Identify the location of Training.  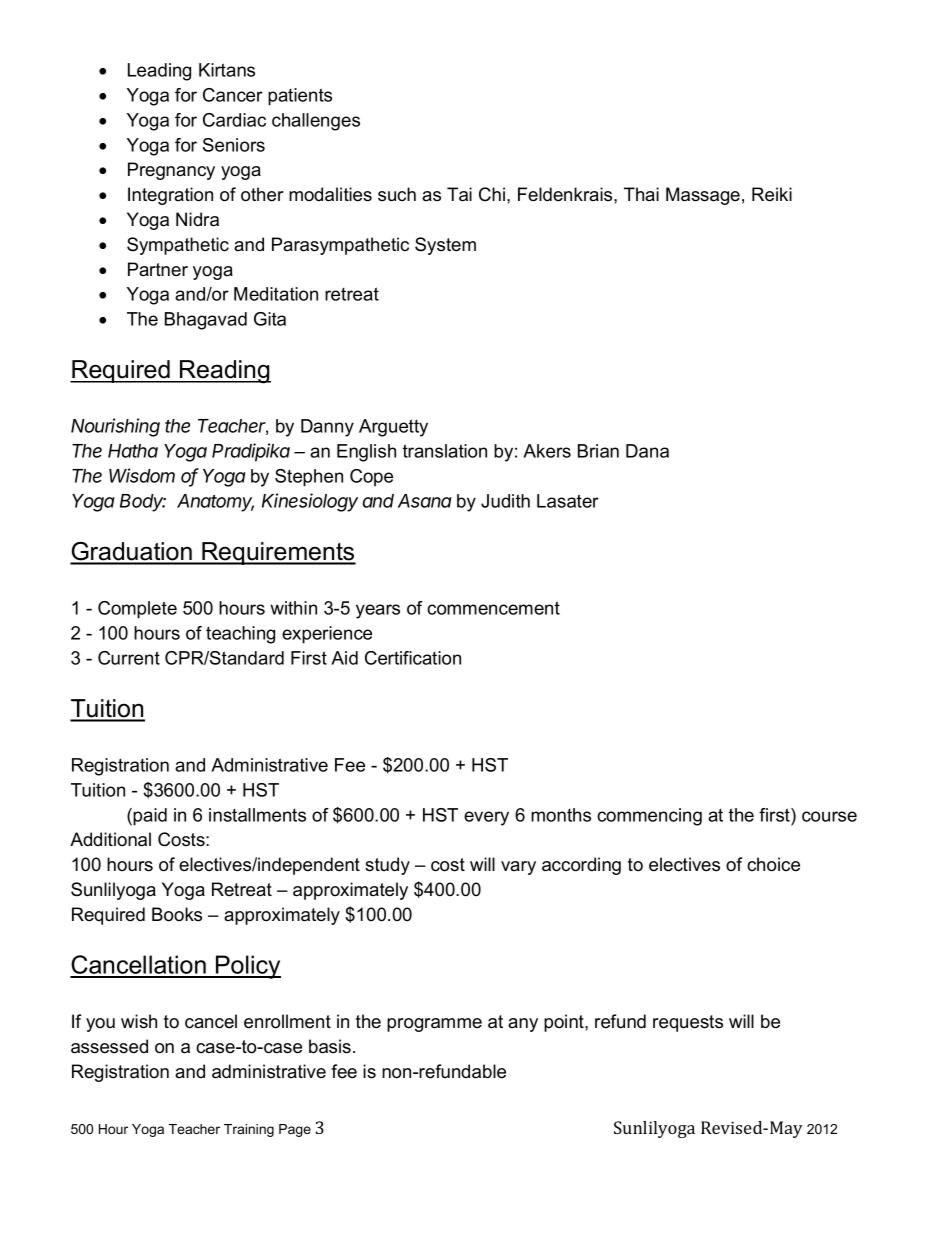
(249, 1130).
